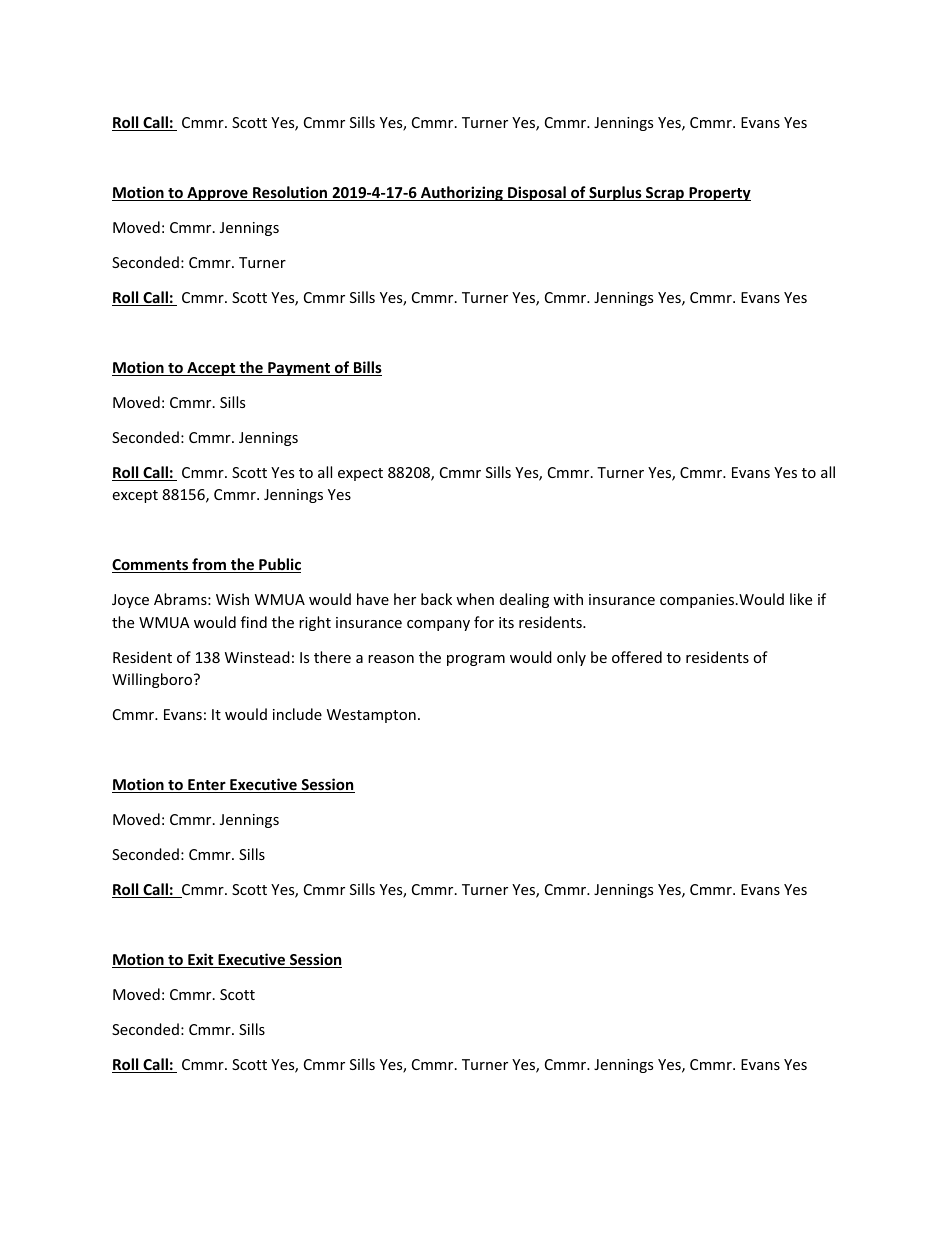  What do you see at coordinates (217, 194) in the image?
I see `Approve` at bounding box center [217, 194].
